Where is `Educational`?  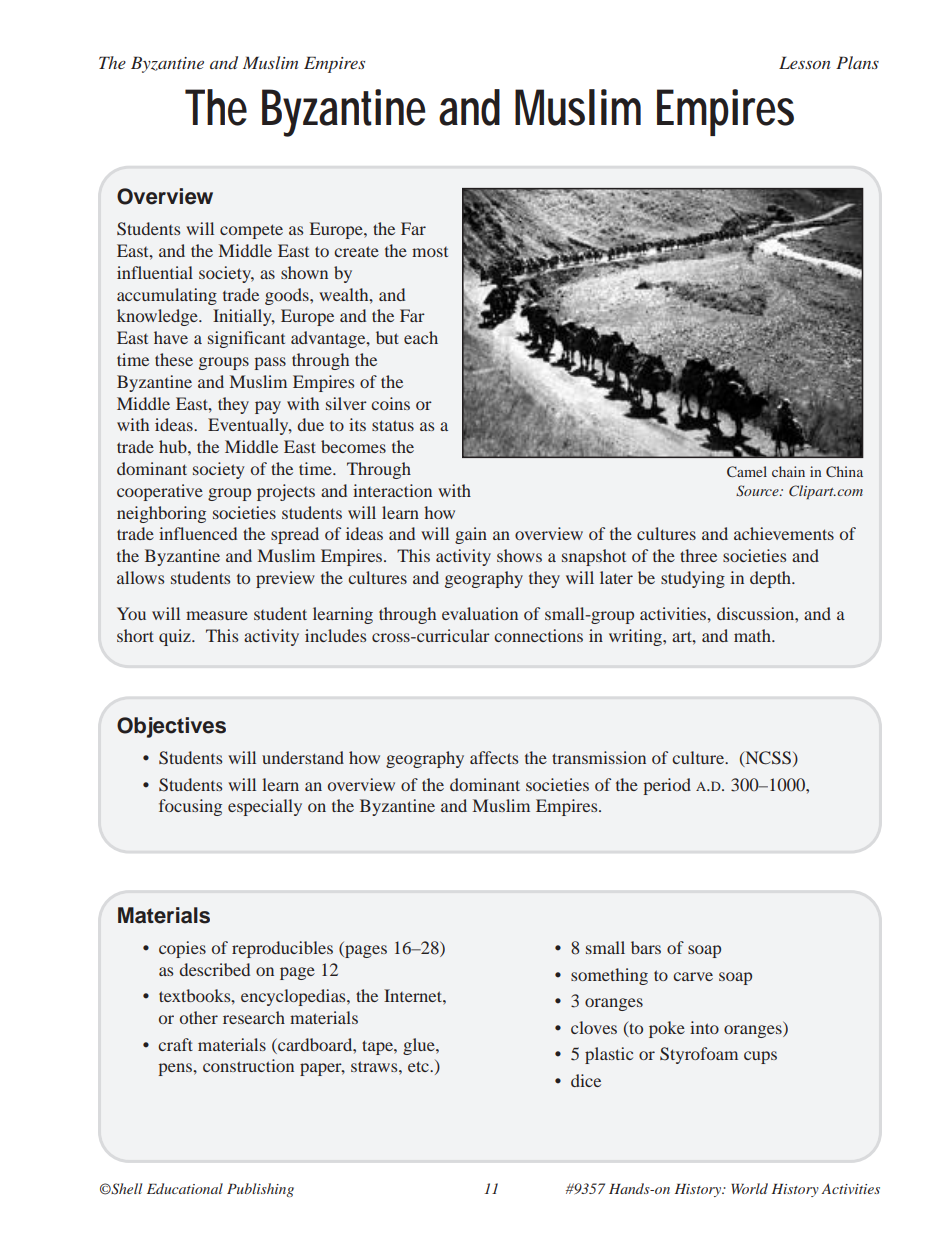 Educational is located at coordinates (185, 1188).
